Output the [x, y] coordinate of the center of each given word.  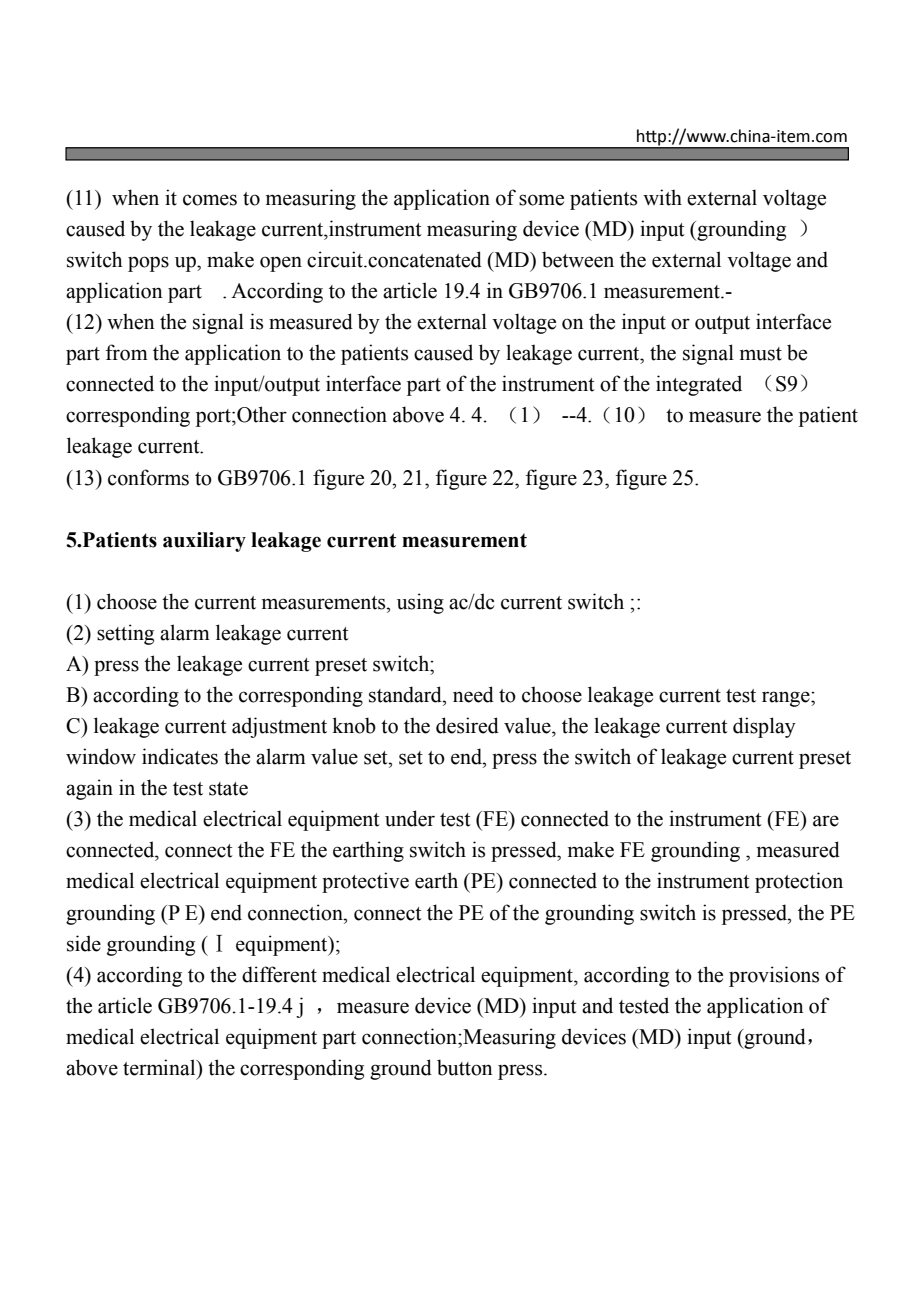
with [662, 197]
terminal [160, 1067]
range [787, 699]
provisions [774, 976]
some [541, 200]
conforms [148, 477]
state [228, 789]
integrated [699, 385]
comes [210, 200]
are [826, 821]
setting [125, 634]
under [410, 818]
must [761, 354]
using [420, 603]
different [279, 974]
